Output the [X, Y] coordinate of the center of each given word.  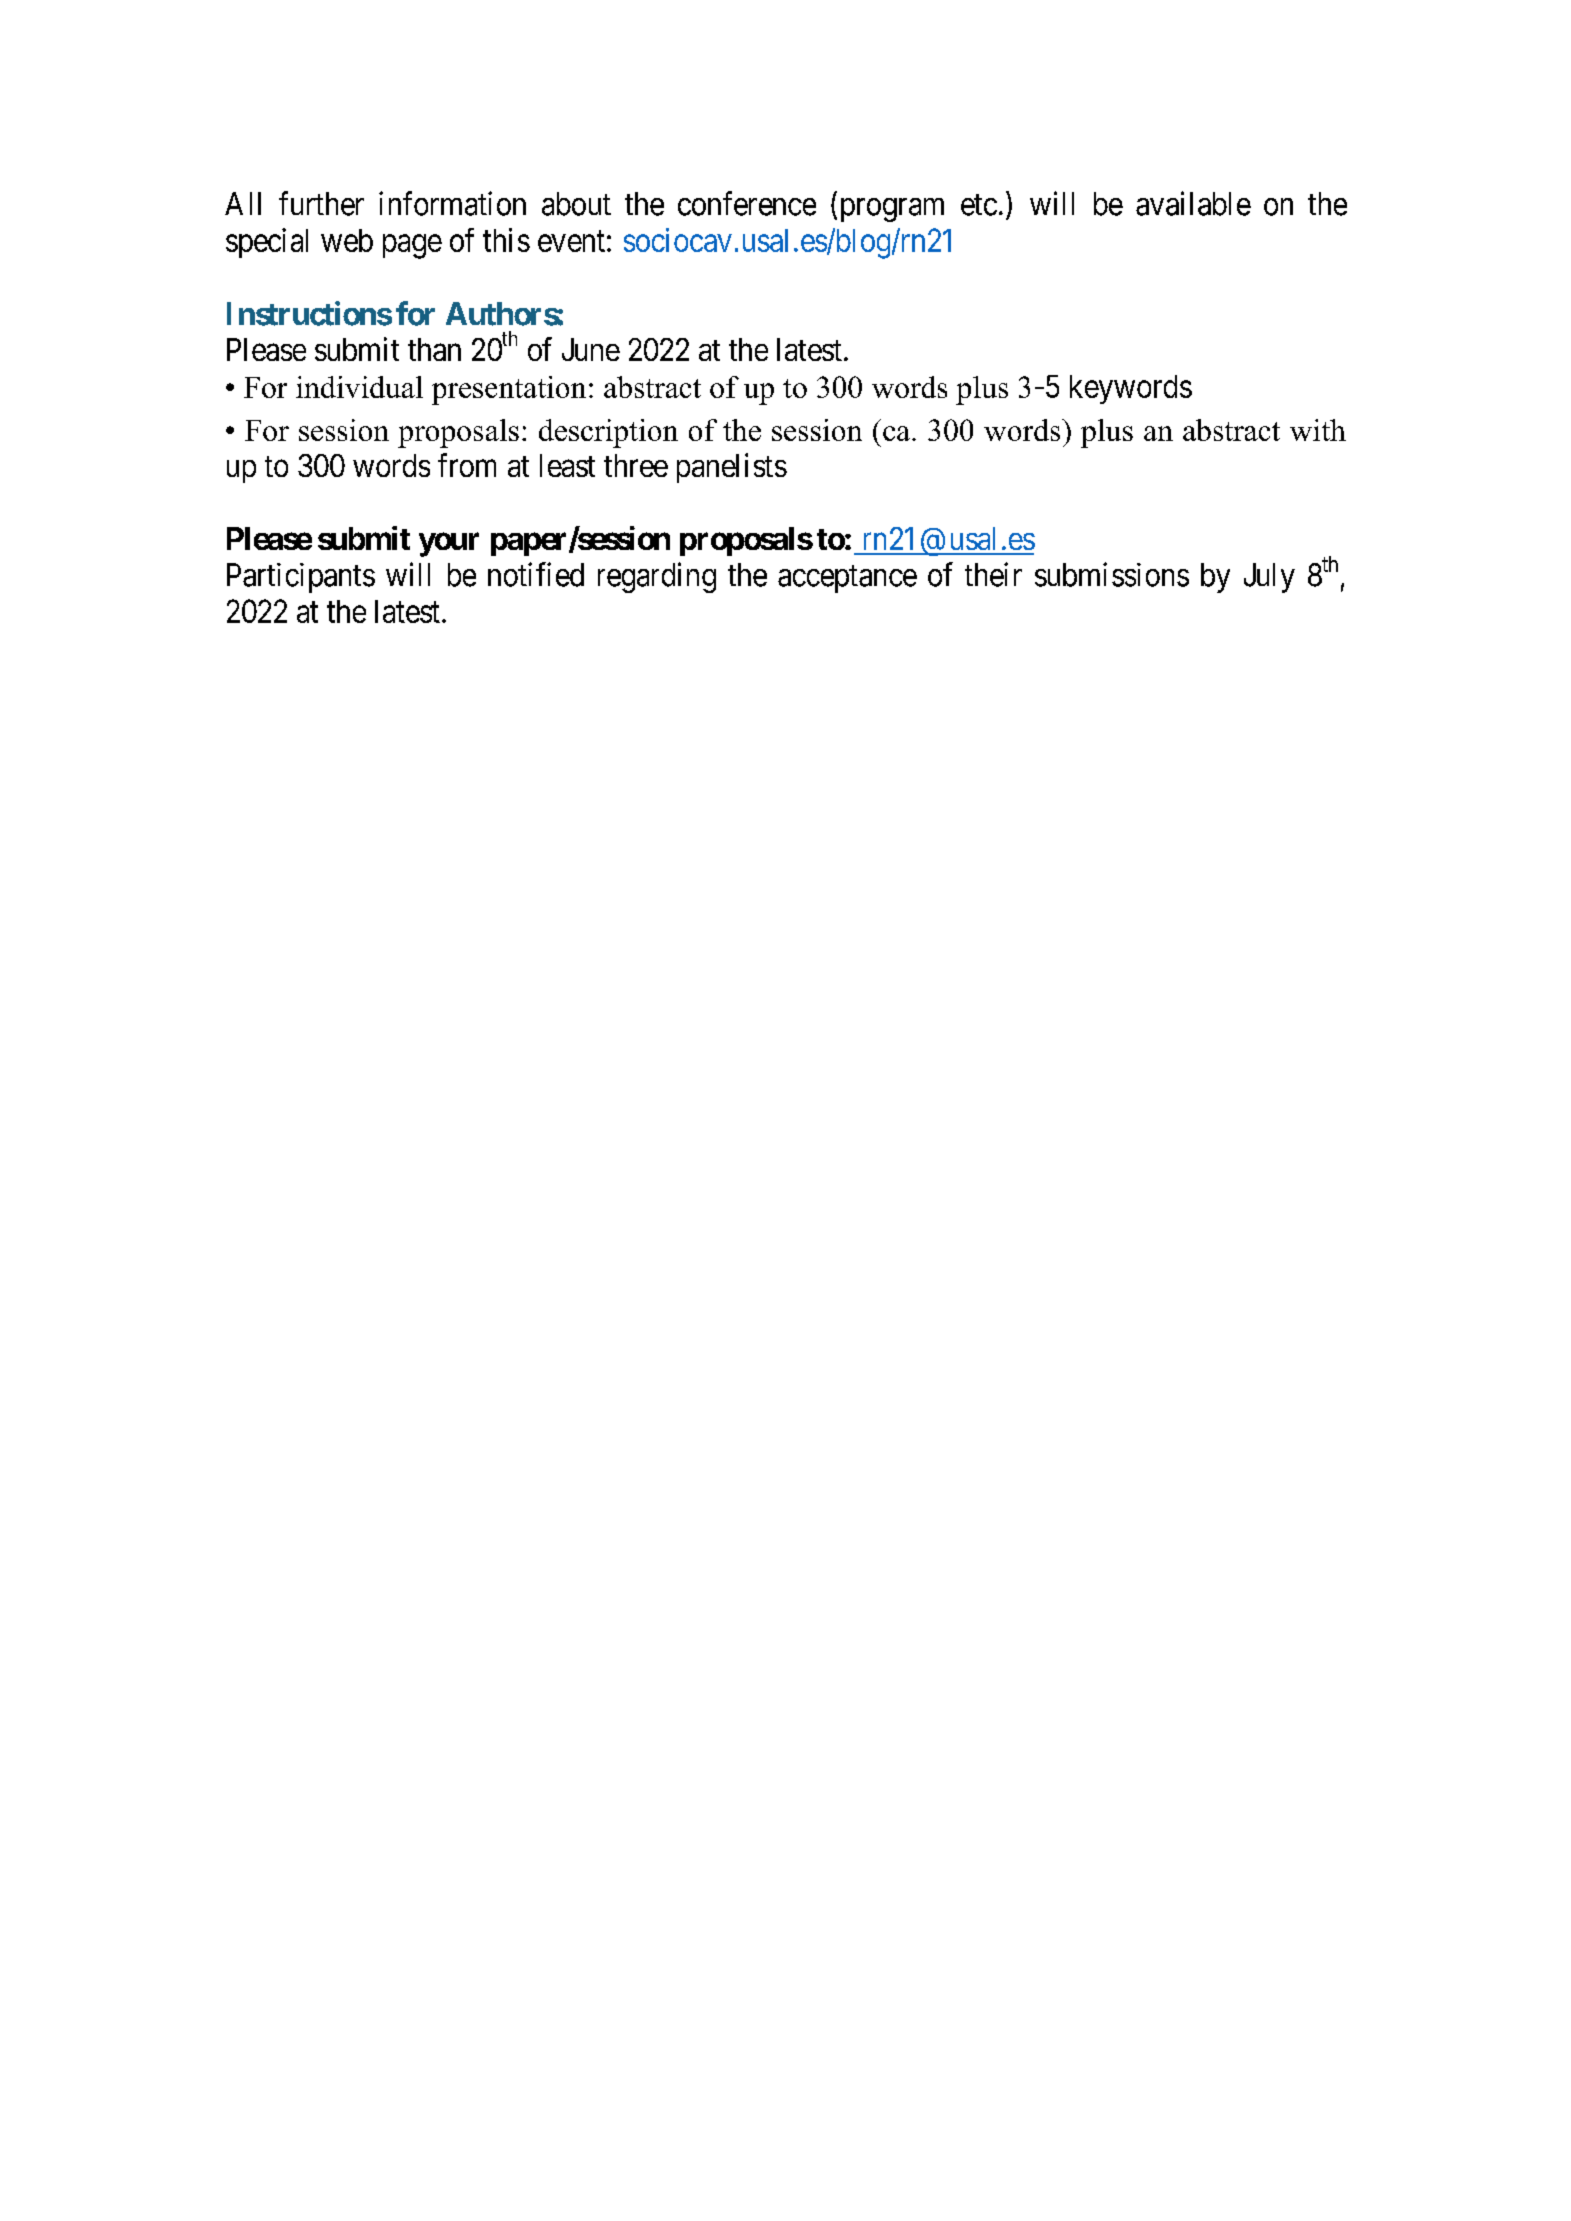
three [636, 465]
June [591, 349]
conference [747, 203]
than [434, 349]
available [1193, 203]
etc [979, 205]
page [412, 247]
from [467, 465]
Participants [301, 578]
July [1269, 578]
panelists [732, 468]
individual [359, 387]
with [1318, 430]
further [321, 203]
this [506, 240]
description [608, 433]
